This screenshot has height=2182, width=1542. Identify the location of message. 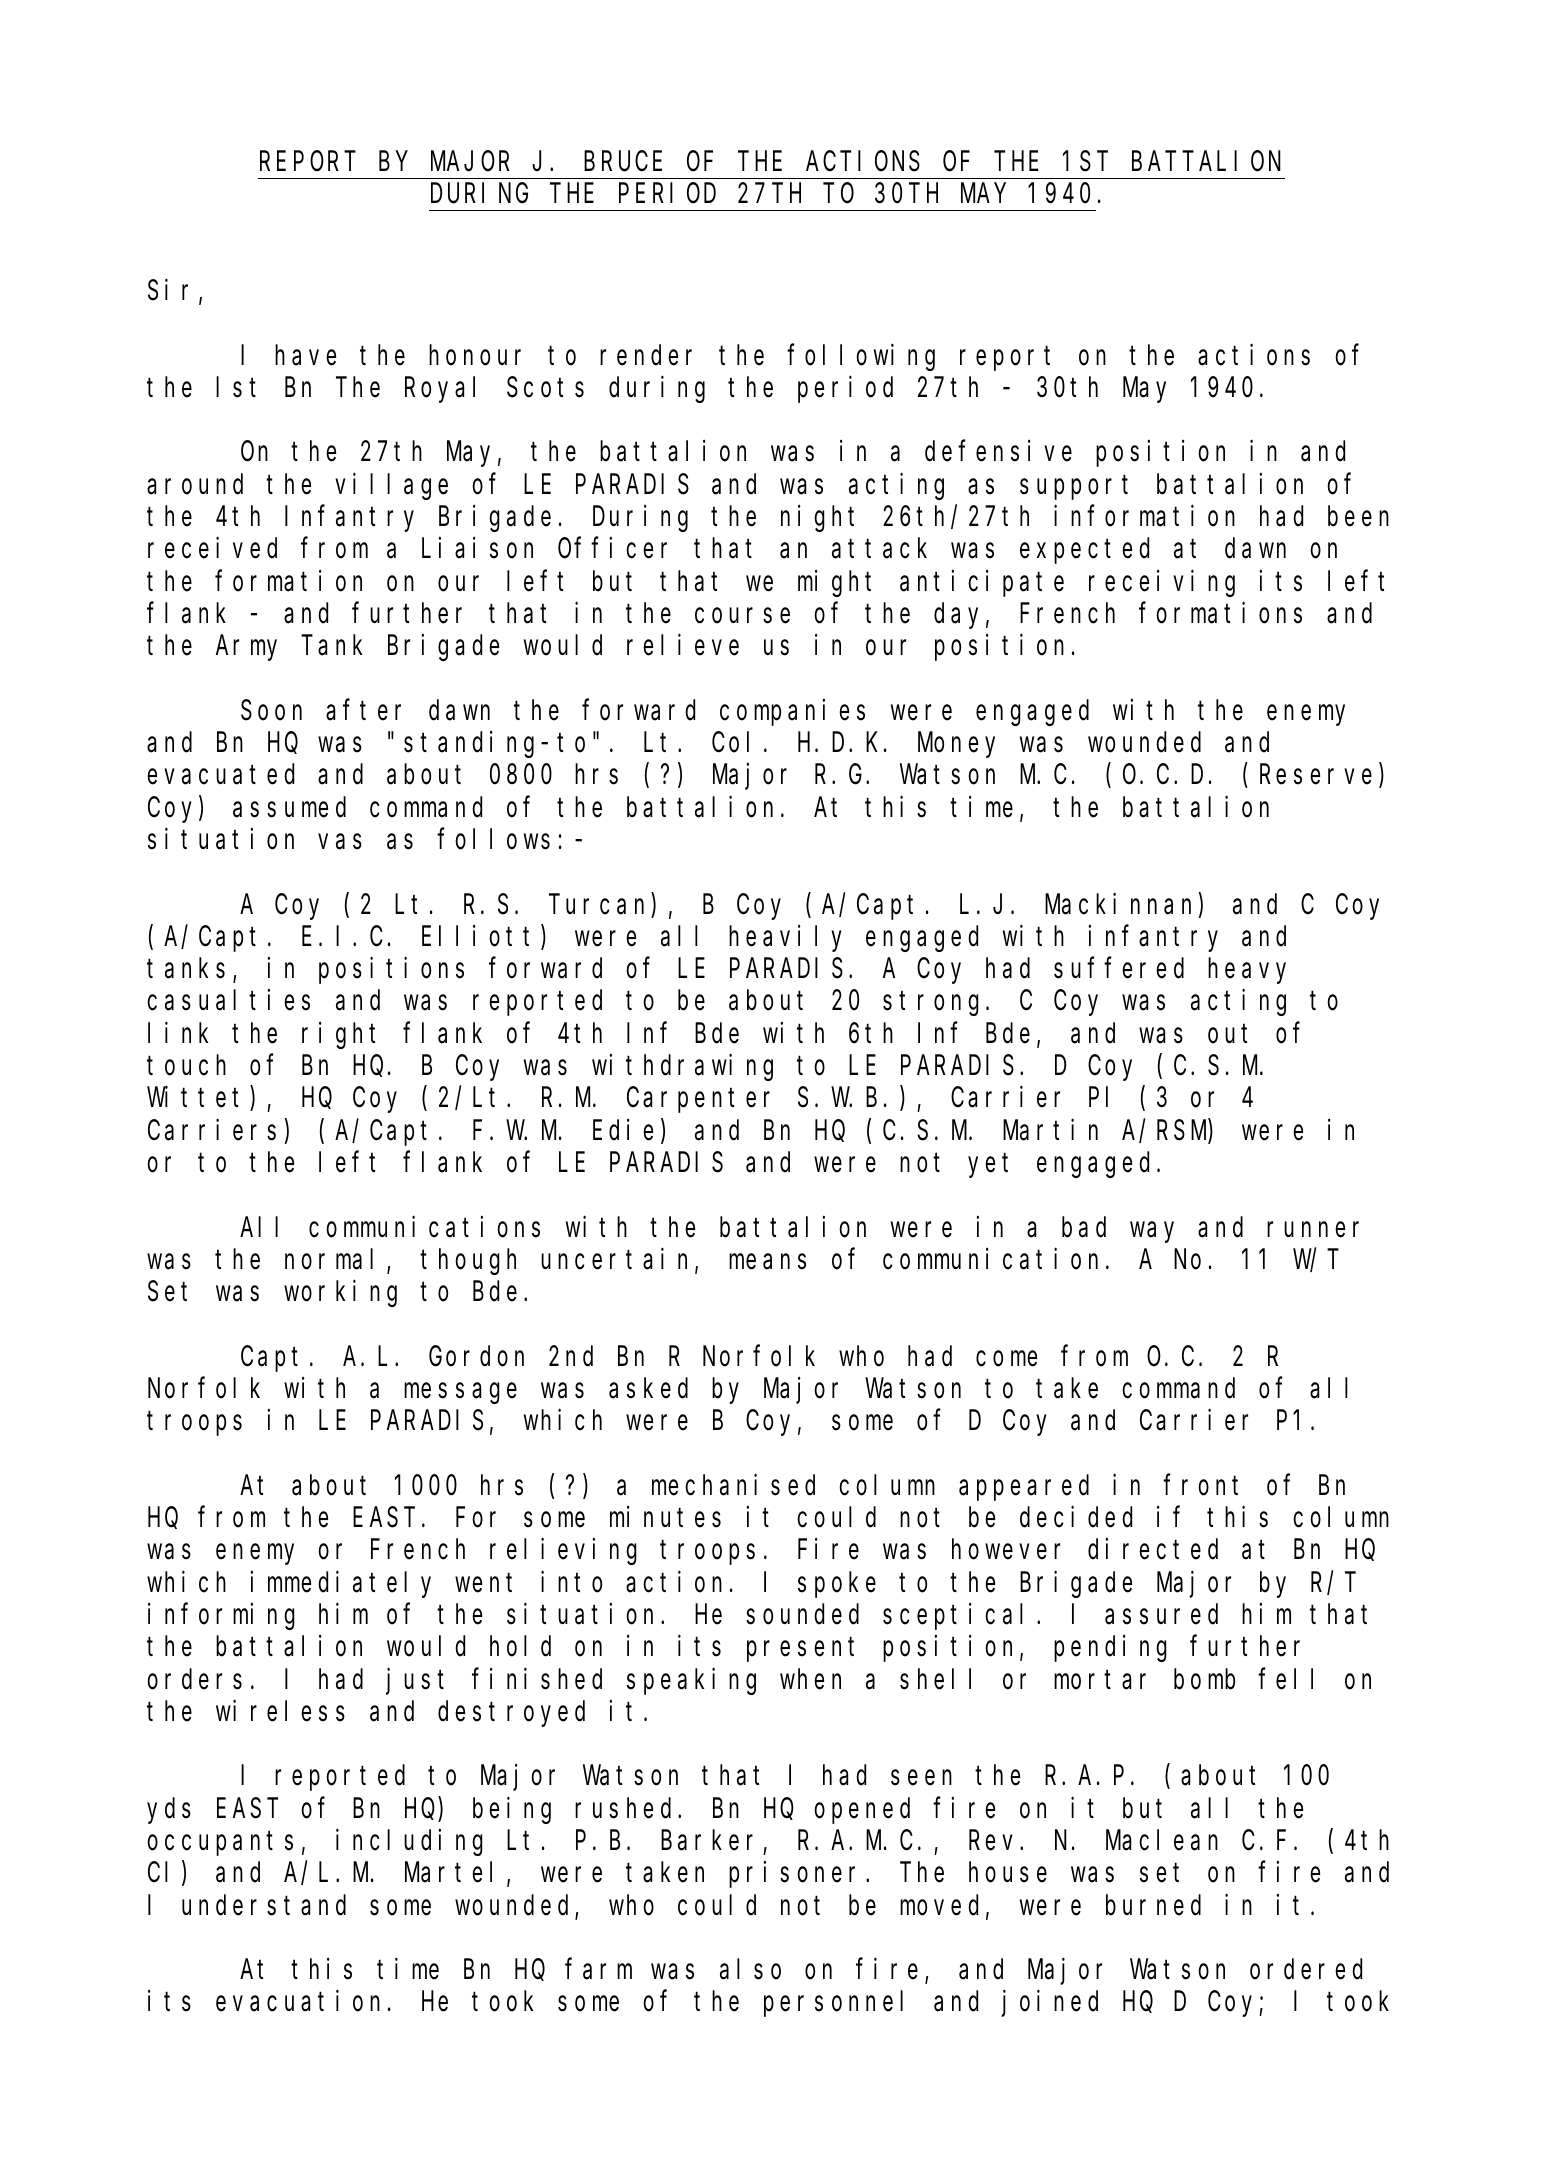
(460, 1393).
